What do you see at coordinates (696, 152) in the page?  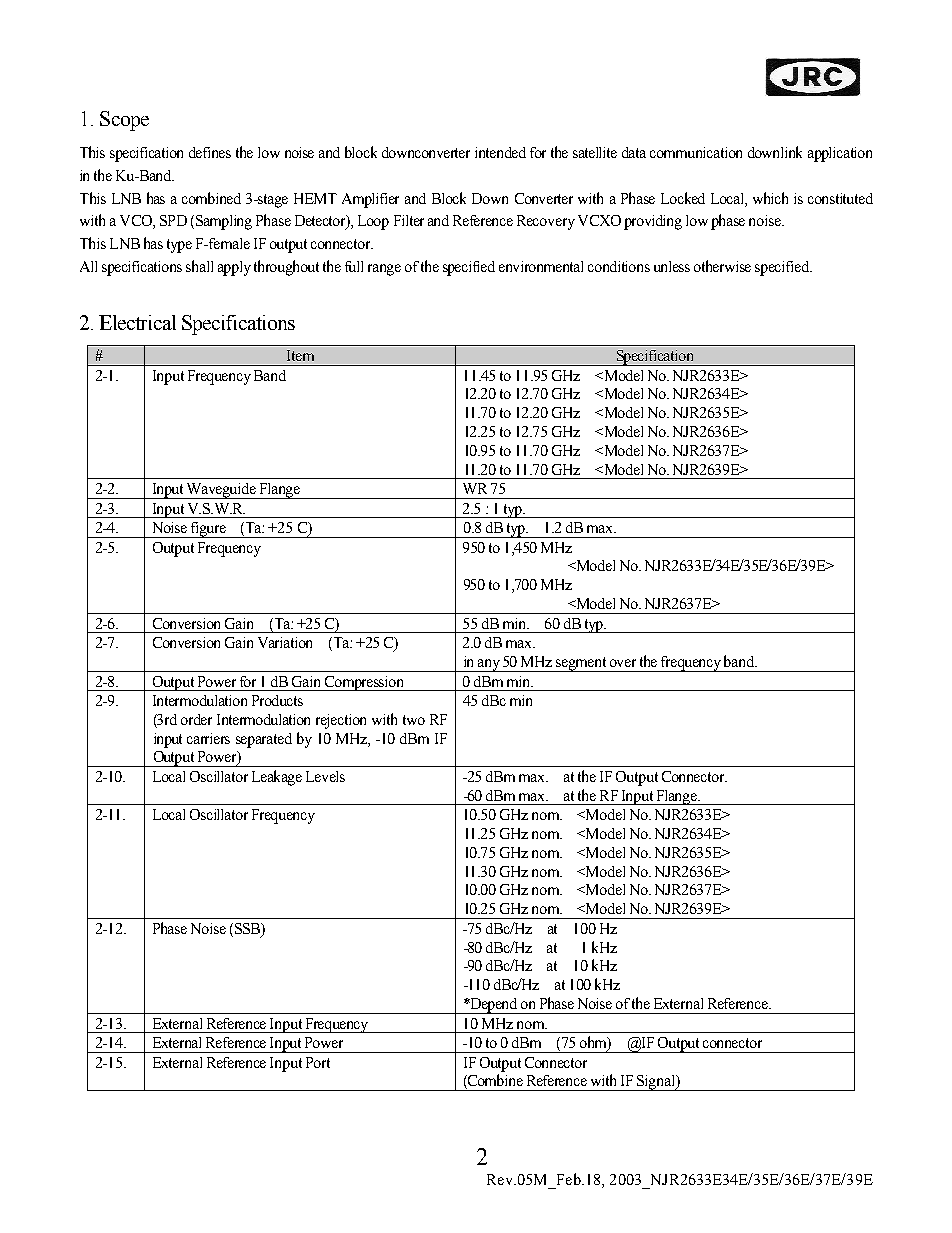 I see `communication` at bounding box center [696, 152].
